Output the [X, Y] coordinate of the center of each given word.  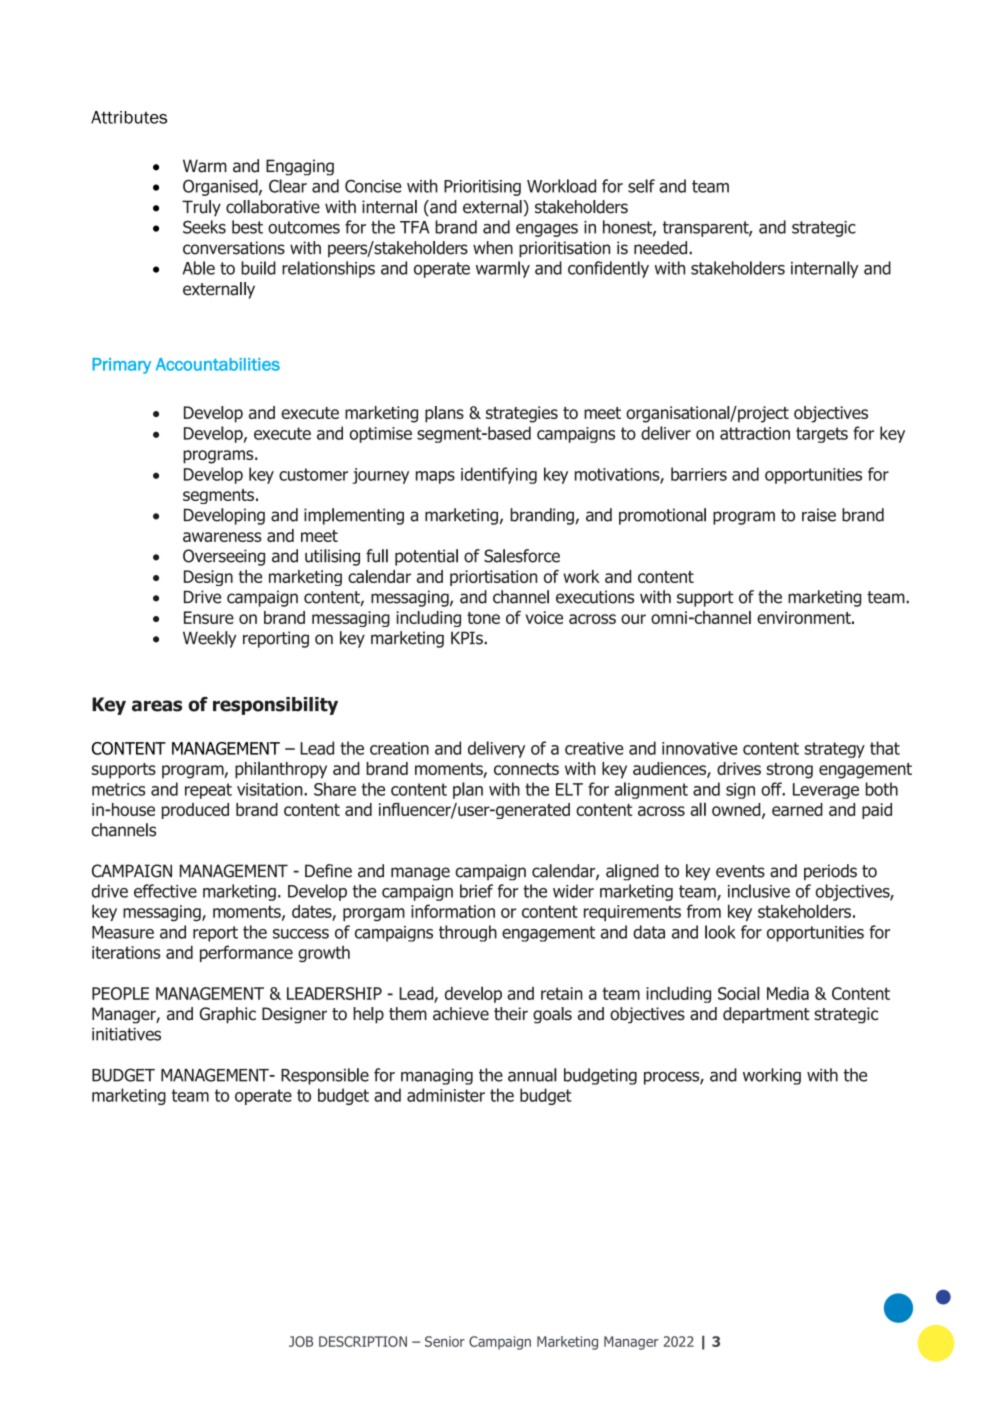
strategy [835, 750]
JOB [301, 1341]
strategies [522, 414]
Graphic [228, 1015]
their [511, 1013]
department [766, 1015]
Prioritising [482, 188]
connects [526, 769]
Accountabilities [218, 364]
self [641, 186]
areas [157, 706]
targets [822, 435]
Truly [201, 208]
